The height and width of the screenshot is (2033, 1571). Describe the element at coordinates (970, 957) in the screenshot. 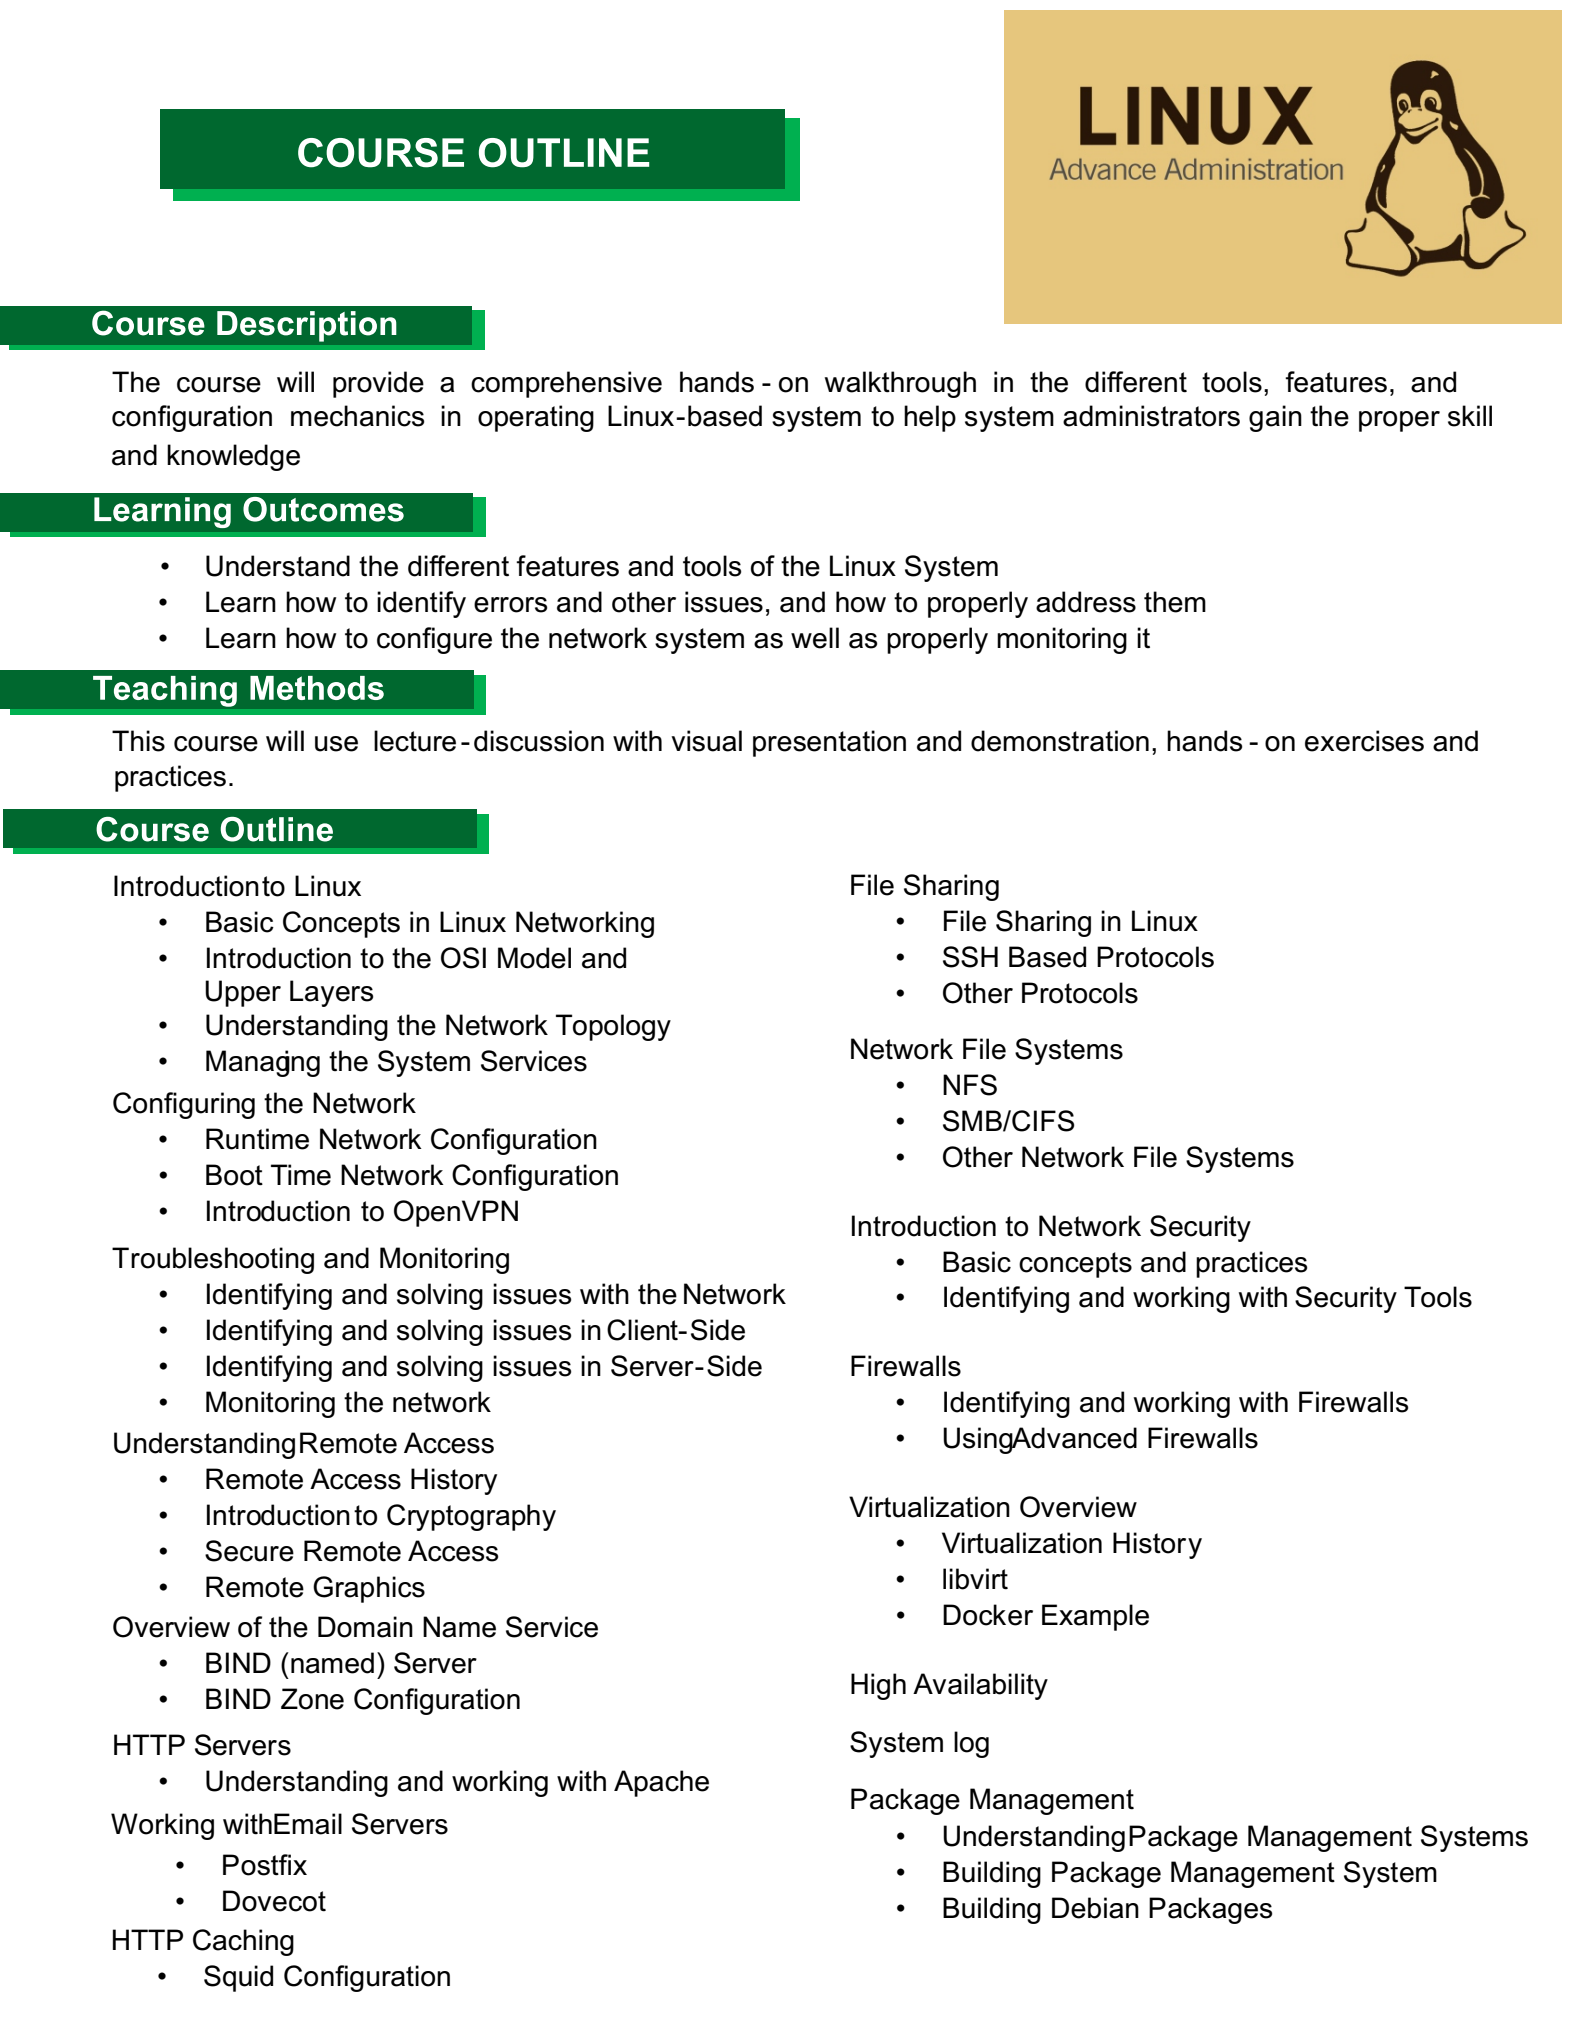

I see `SSH` at that location.
